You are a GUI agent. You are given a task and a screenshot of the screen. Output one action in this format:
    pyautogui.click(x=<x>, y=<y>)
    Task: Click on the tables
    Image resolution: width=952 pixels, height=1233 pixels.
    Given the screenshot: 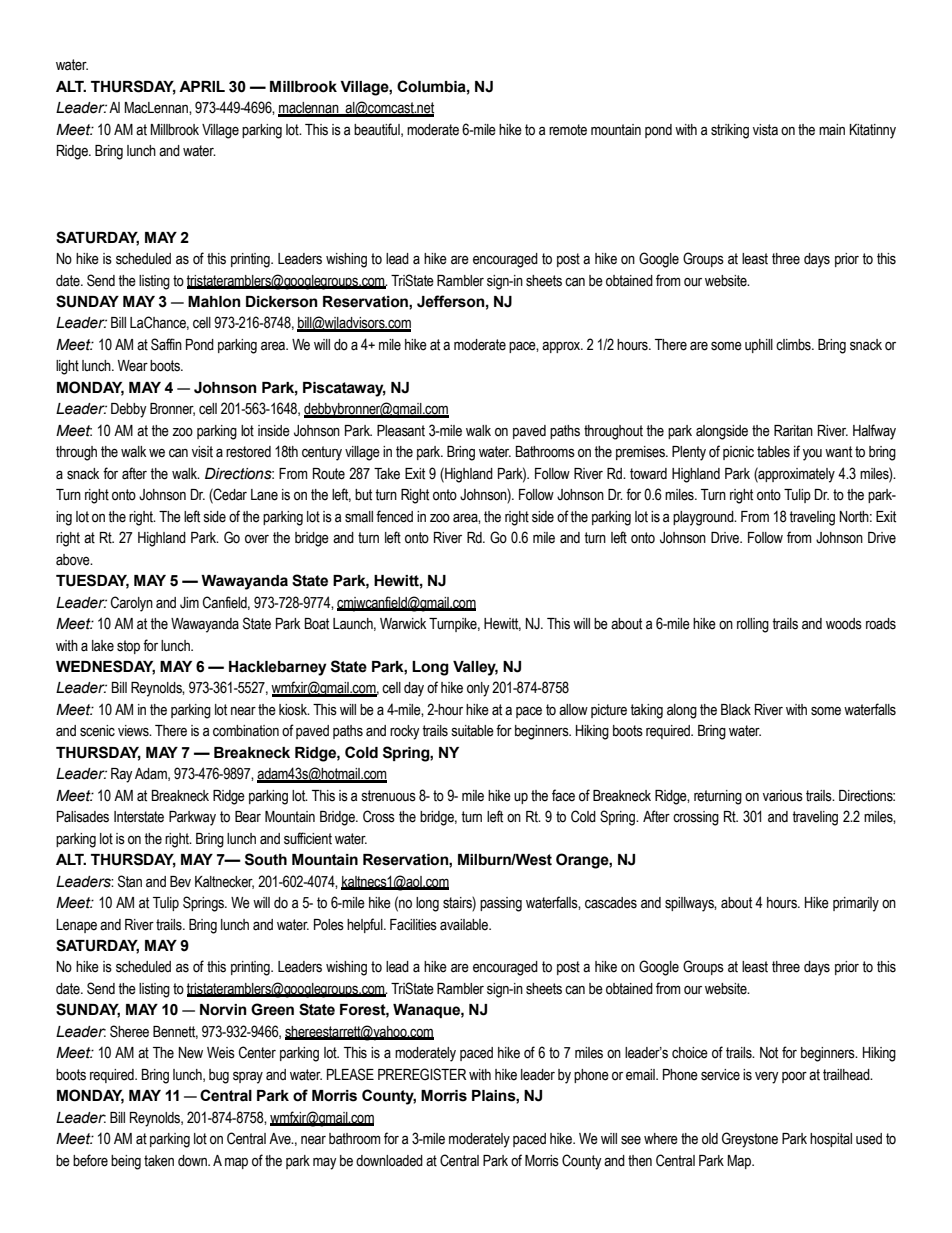 What is the action you would take?
    pyautogui.click(x=773, y=452)
